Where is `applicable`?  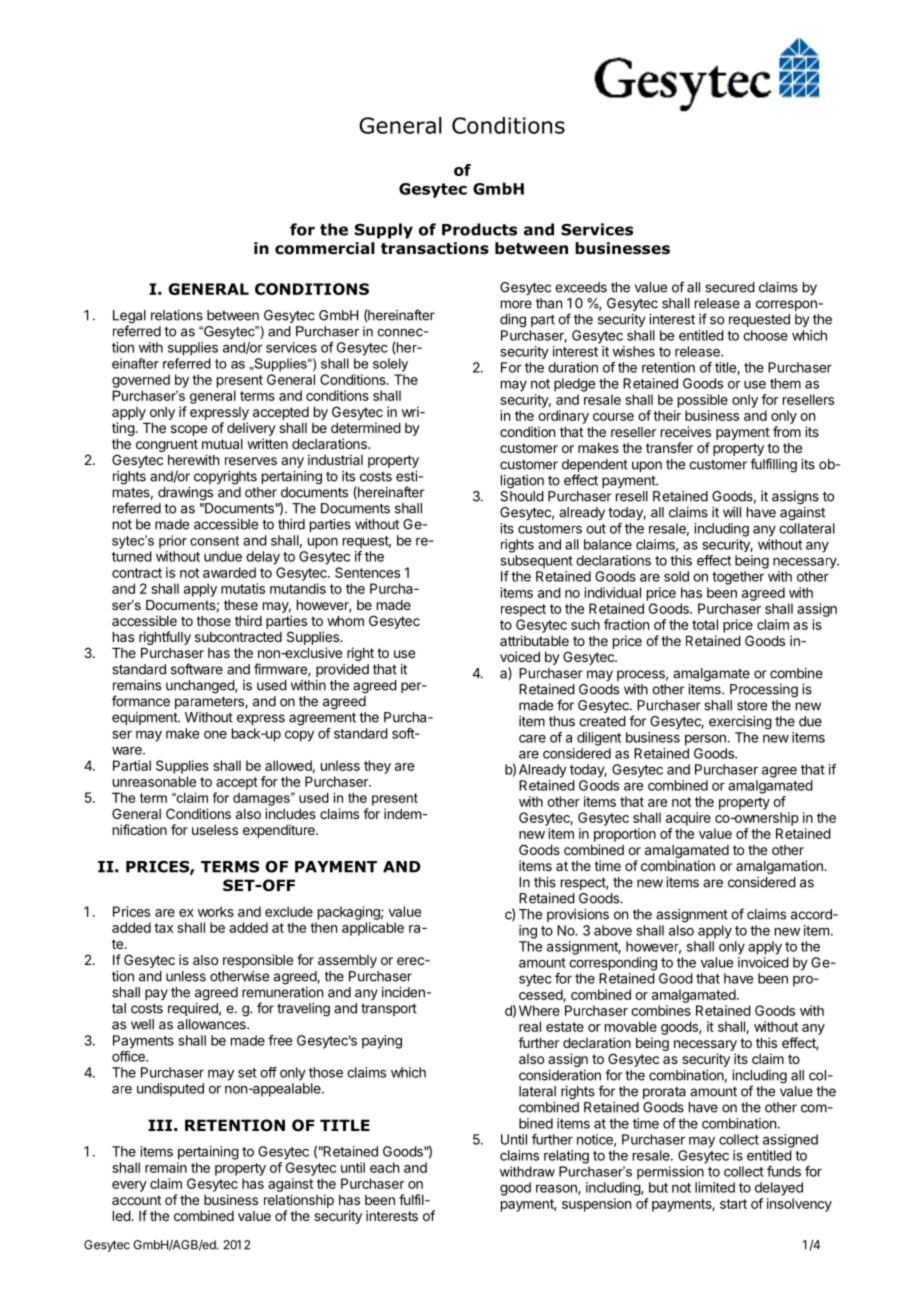
applicable is located at coordinates (373, 929).
